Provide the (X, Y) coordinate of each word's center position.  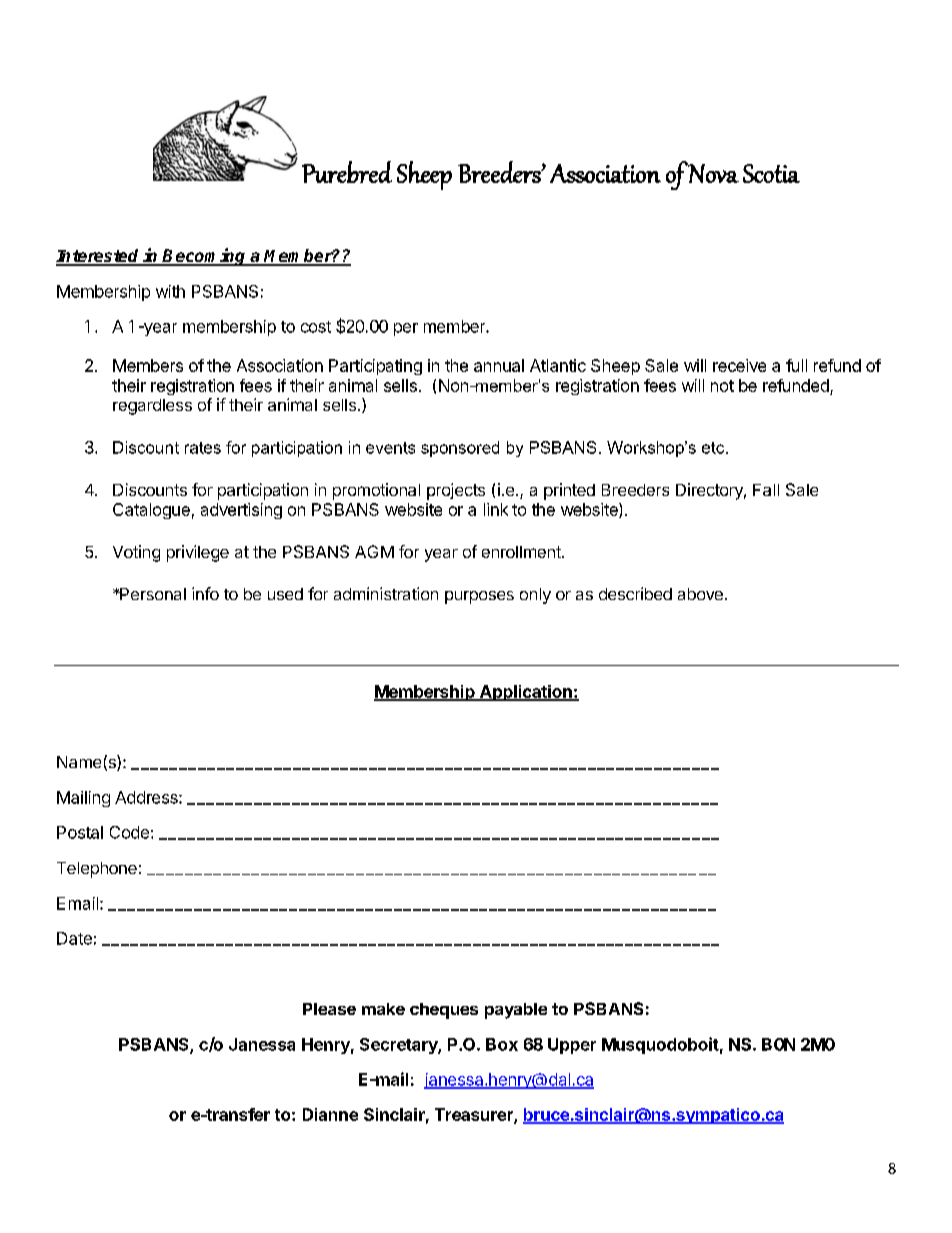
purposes (479, 597)
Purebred (347, 172)
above (700, 594)
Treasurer (475, 1116)
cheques (444, 1011)
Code (129, 832)
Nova (713, 173)
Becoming (205, 257)
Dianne (330, 1114)
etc (714, 448)
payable (516, 1011)
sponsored (460, 449)
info (205, 593)
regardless (152, 407)
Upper (572, 1046)
